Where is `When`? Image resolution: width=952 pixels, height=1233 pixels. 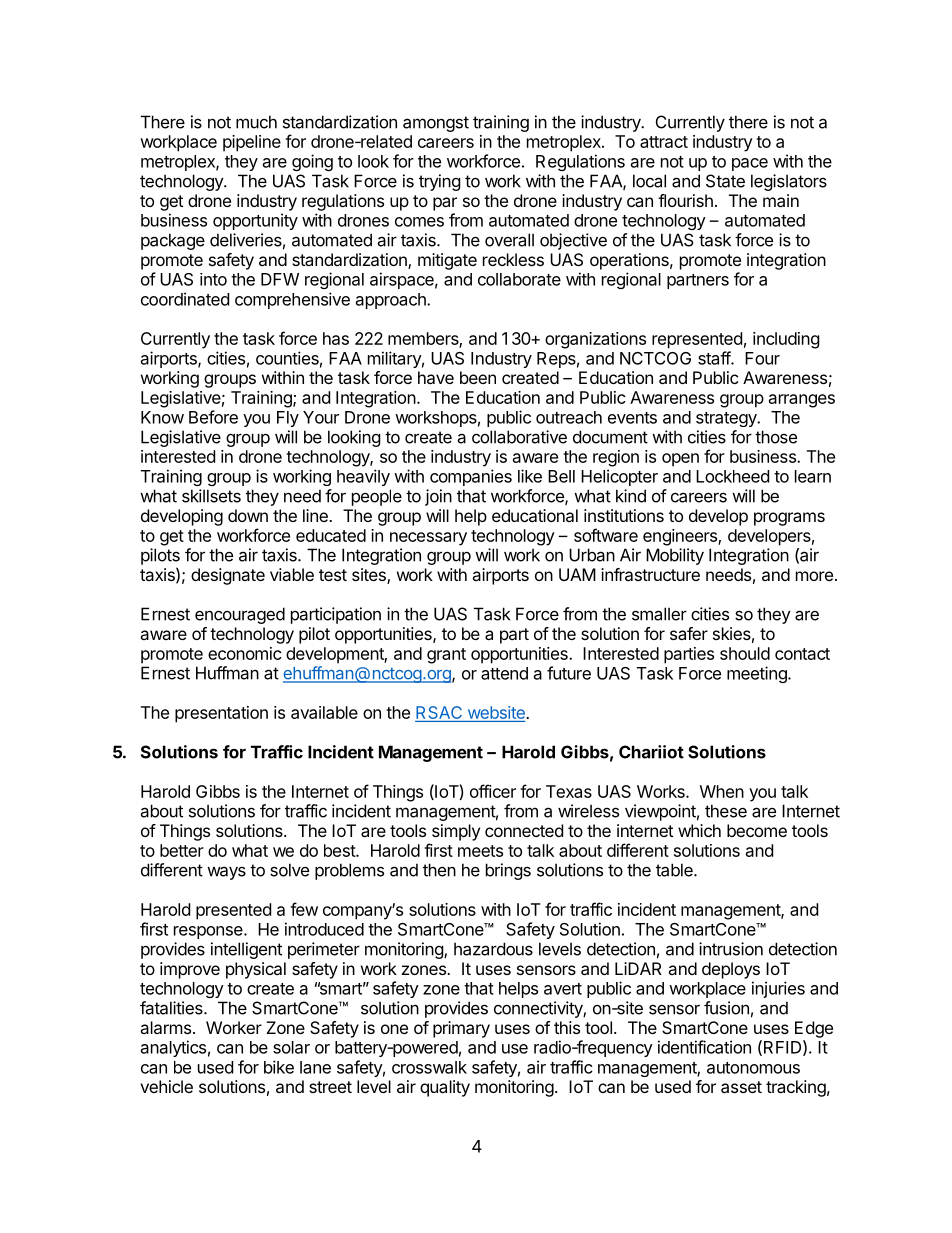
When is located at coordinates (722, 791).
